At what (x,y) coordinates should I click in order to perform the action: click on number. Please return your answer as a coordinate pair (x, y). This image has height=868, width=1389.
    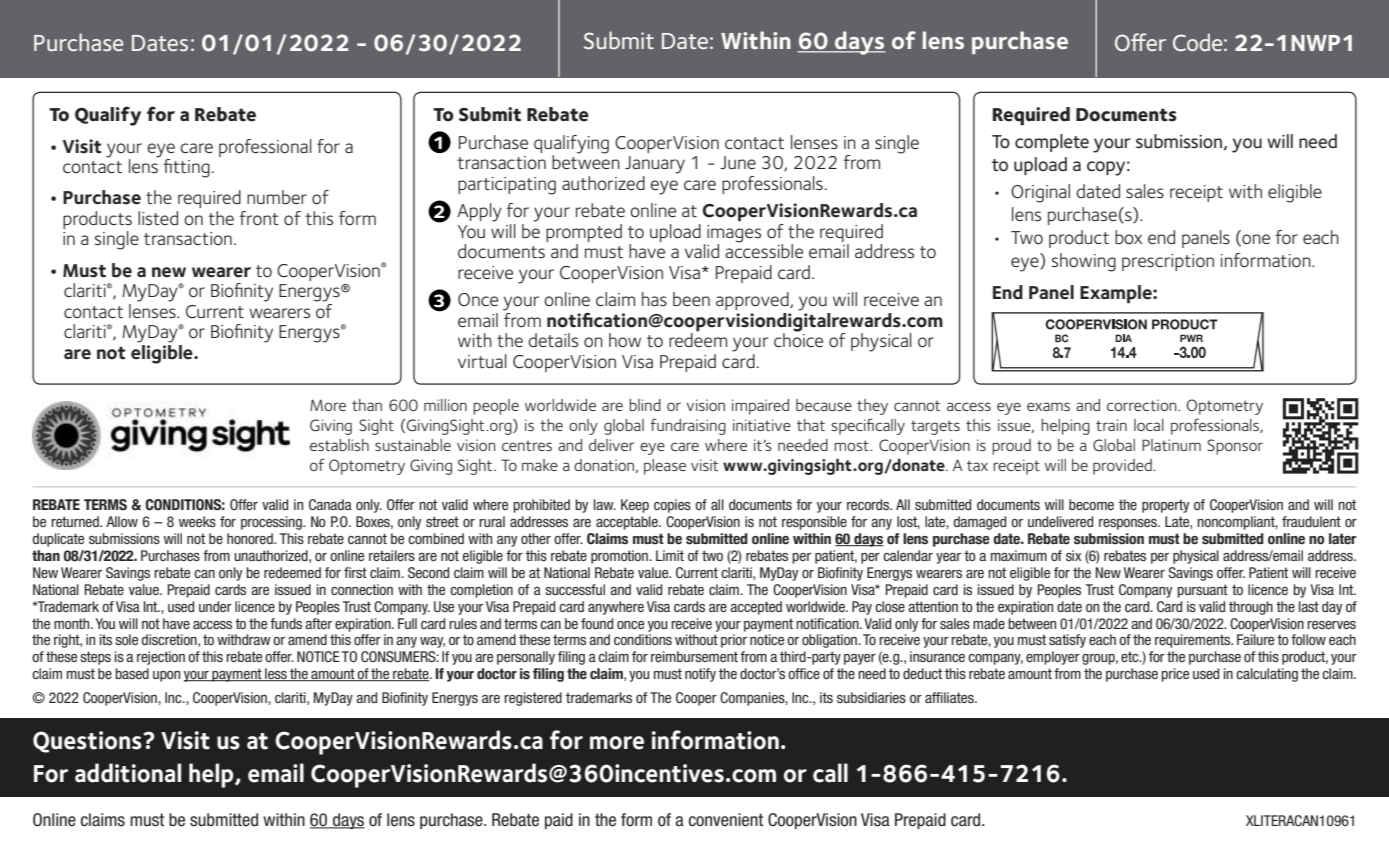
    Looking at the image, I should click on (277, 197).
